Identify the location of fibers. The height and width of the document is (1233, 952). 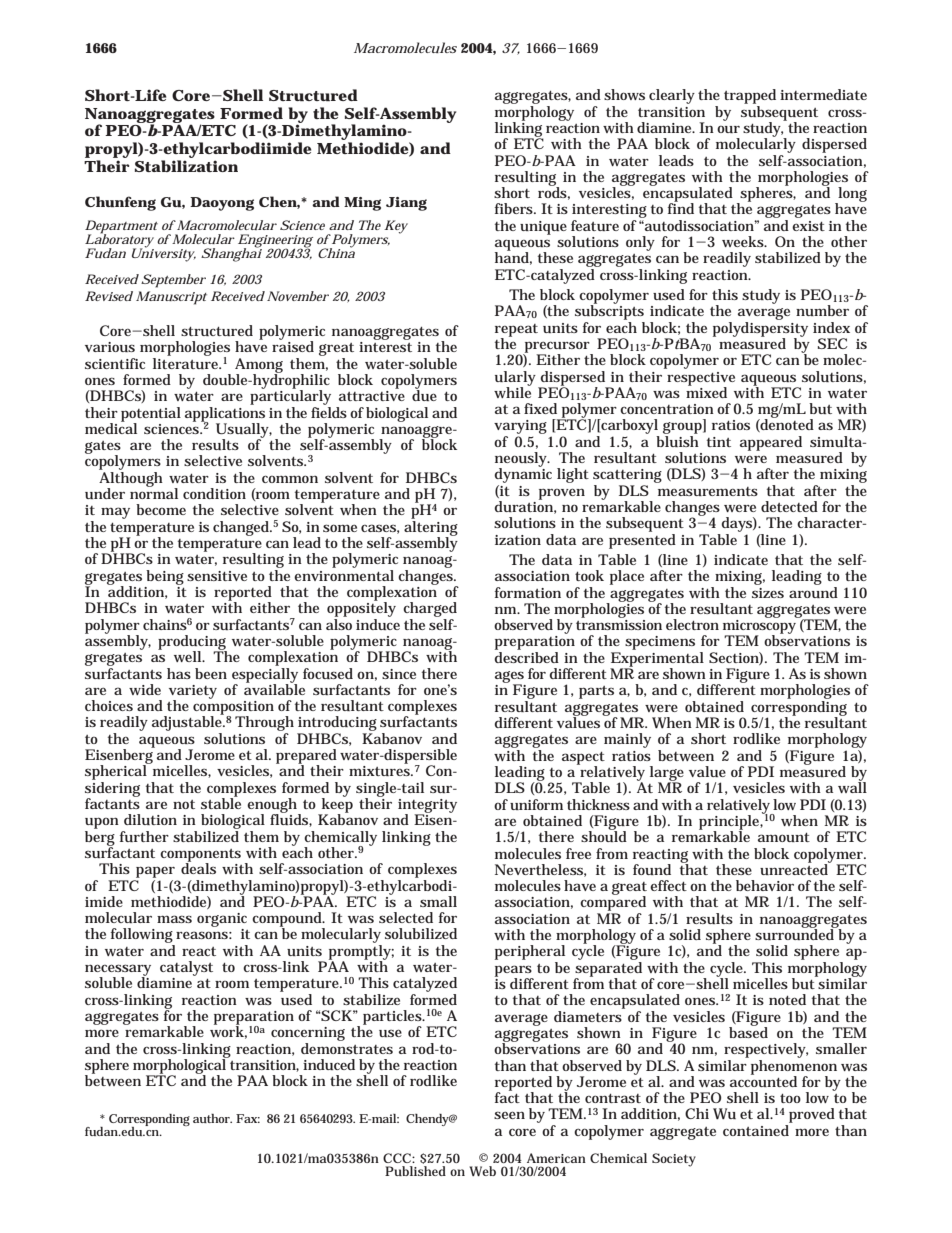
(515, 208).
